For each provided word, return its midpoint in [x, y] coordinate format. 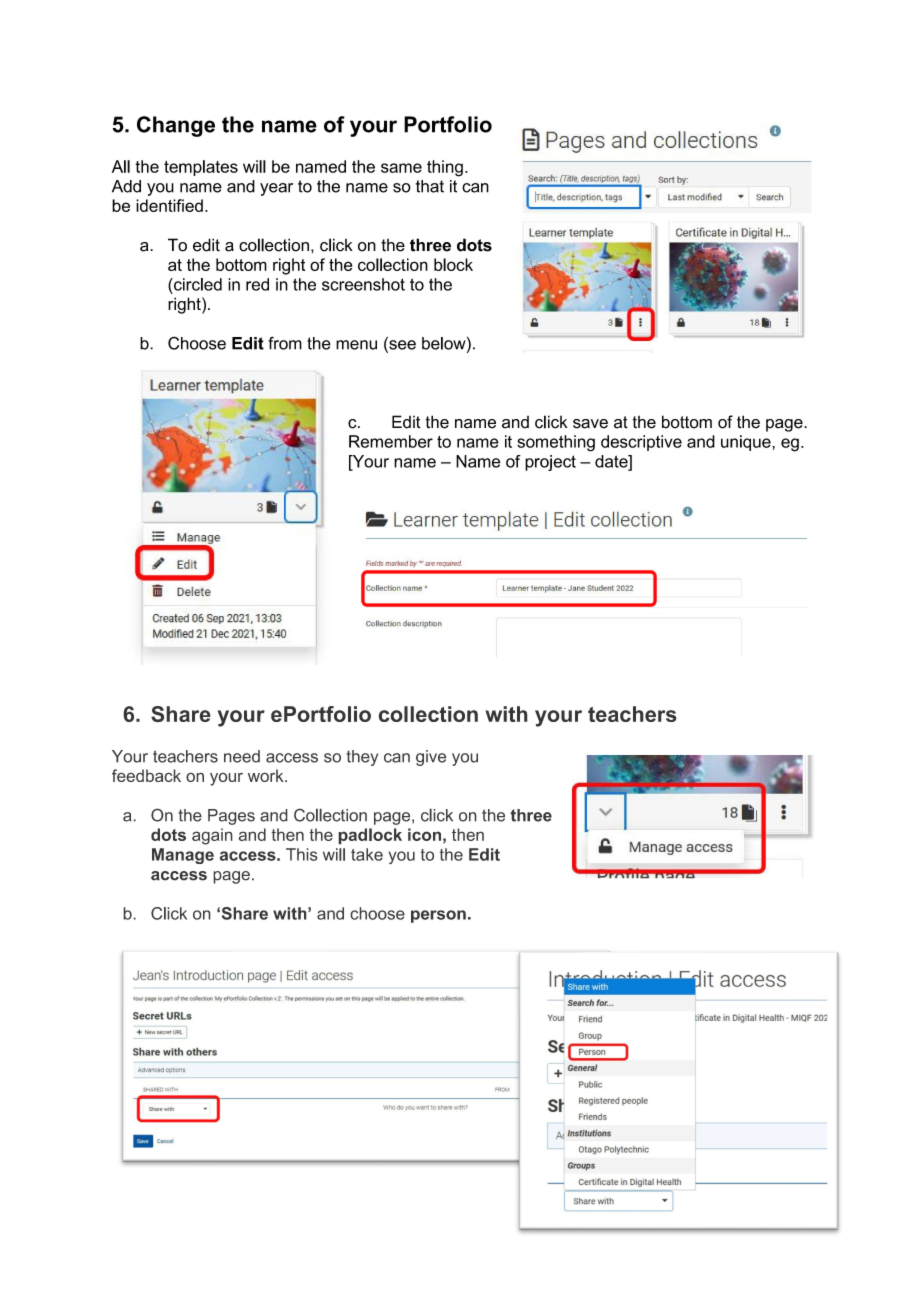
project [550, 463]
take [367, 854]
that [430, 186]
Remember [391, 441]
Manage [183, 856]
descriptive [641, 443]
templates [201, 168]
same [401, 168]
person [438, 916]
